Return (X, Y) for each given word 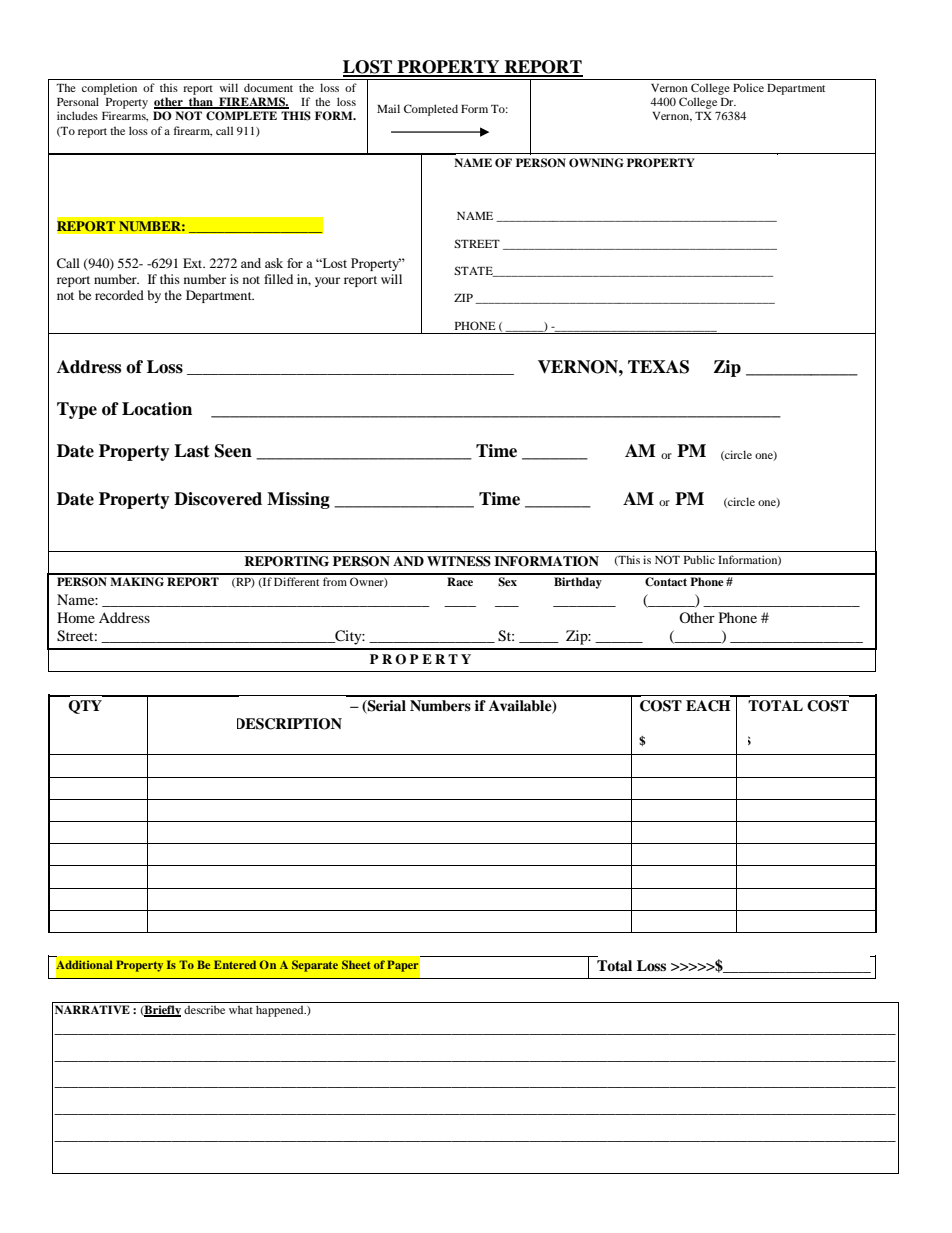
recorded (119, 295)
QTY (85, 707)
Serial (386, 707)
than (201, 103)
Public (699, 559)
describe (204, 1009)
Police (748, 87)
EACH (708, 706)
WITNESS (459, 561)
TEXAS (658, 367)
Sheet (356, 964)
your (327, 282)
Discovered (218, 499)
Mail (388, 108)
